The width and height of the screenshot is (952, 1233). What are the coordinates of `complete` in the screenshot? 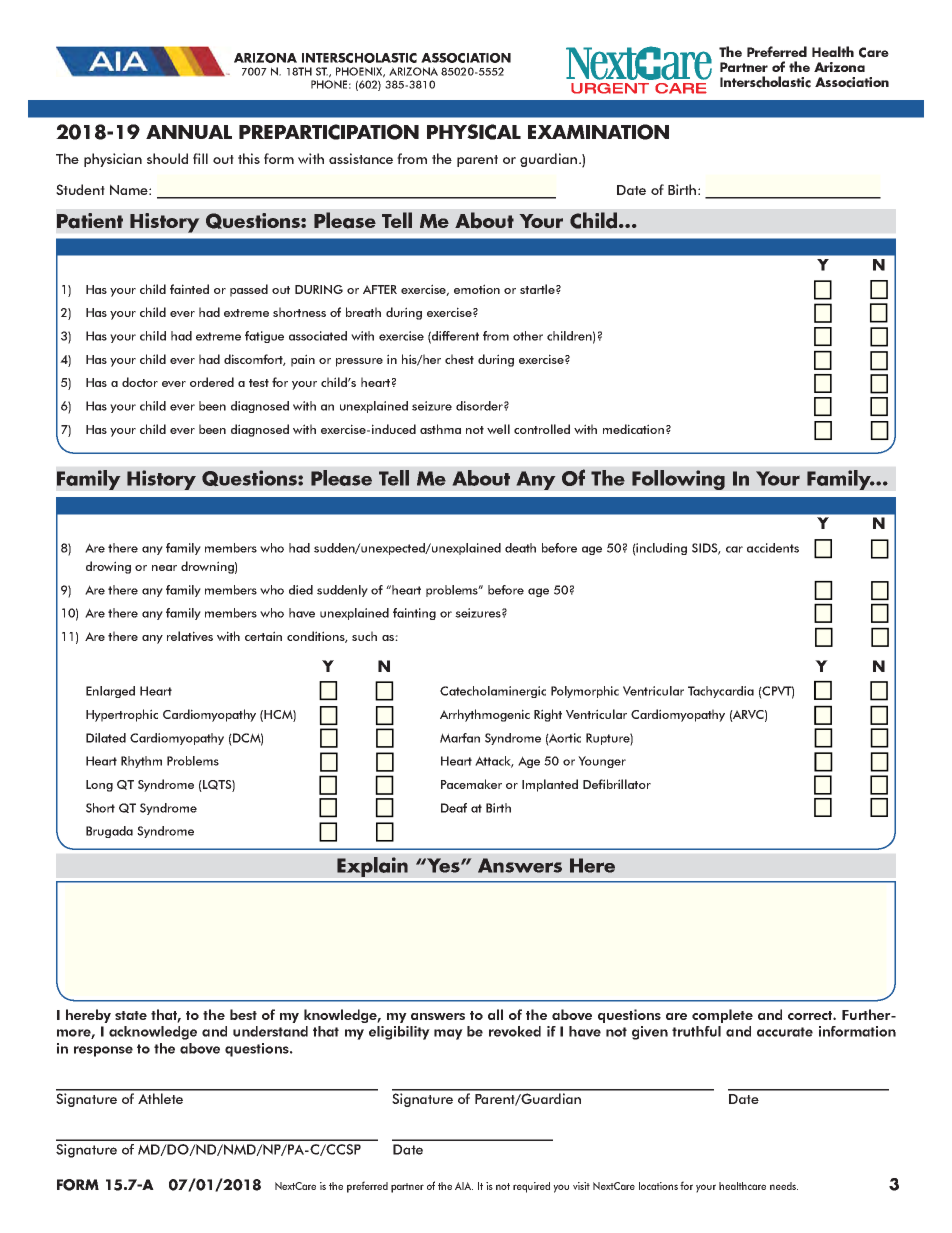 It's located at (722, 1016).
